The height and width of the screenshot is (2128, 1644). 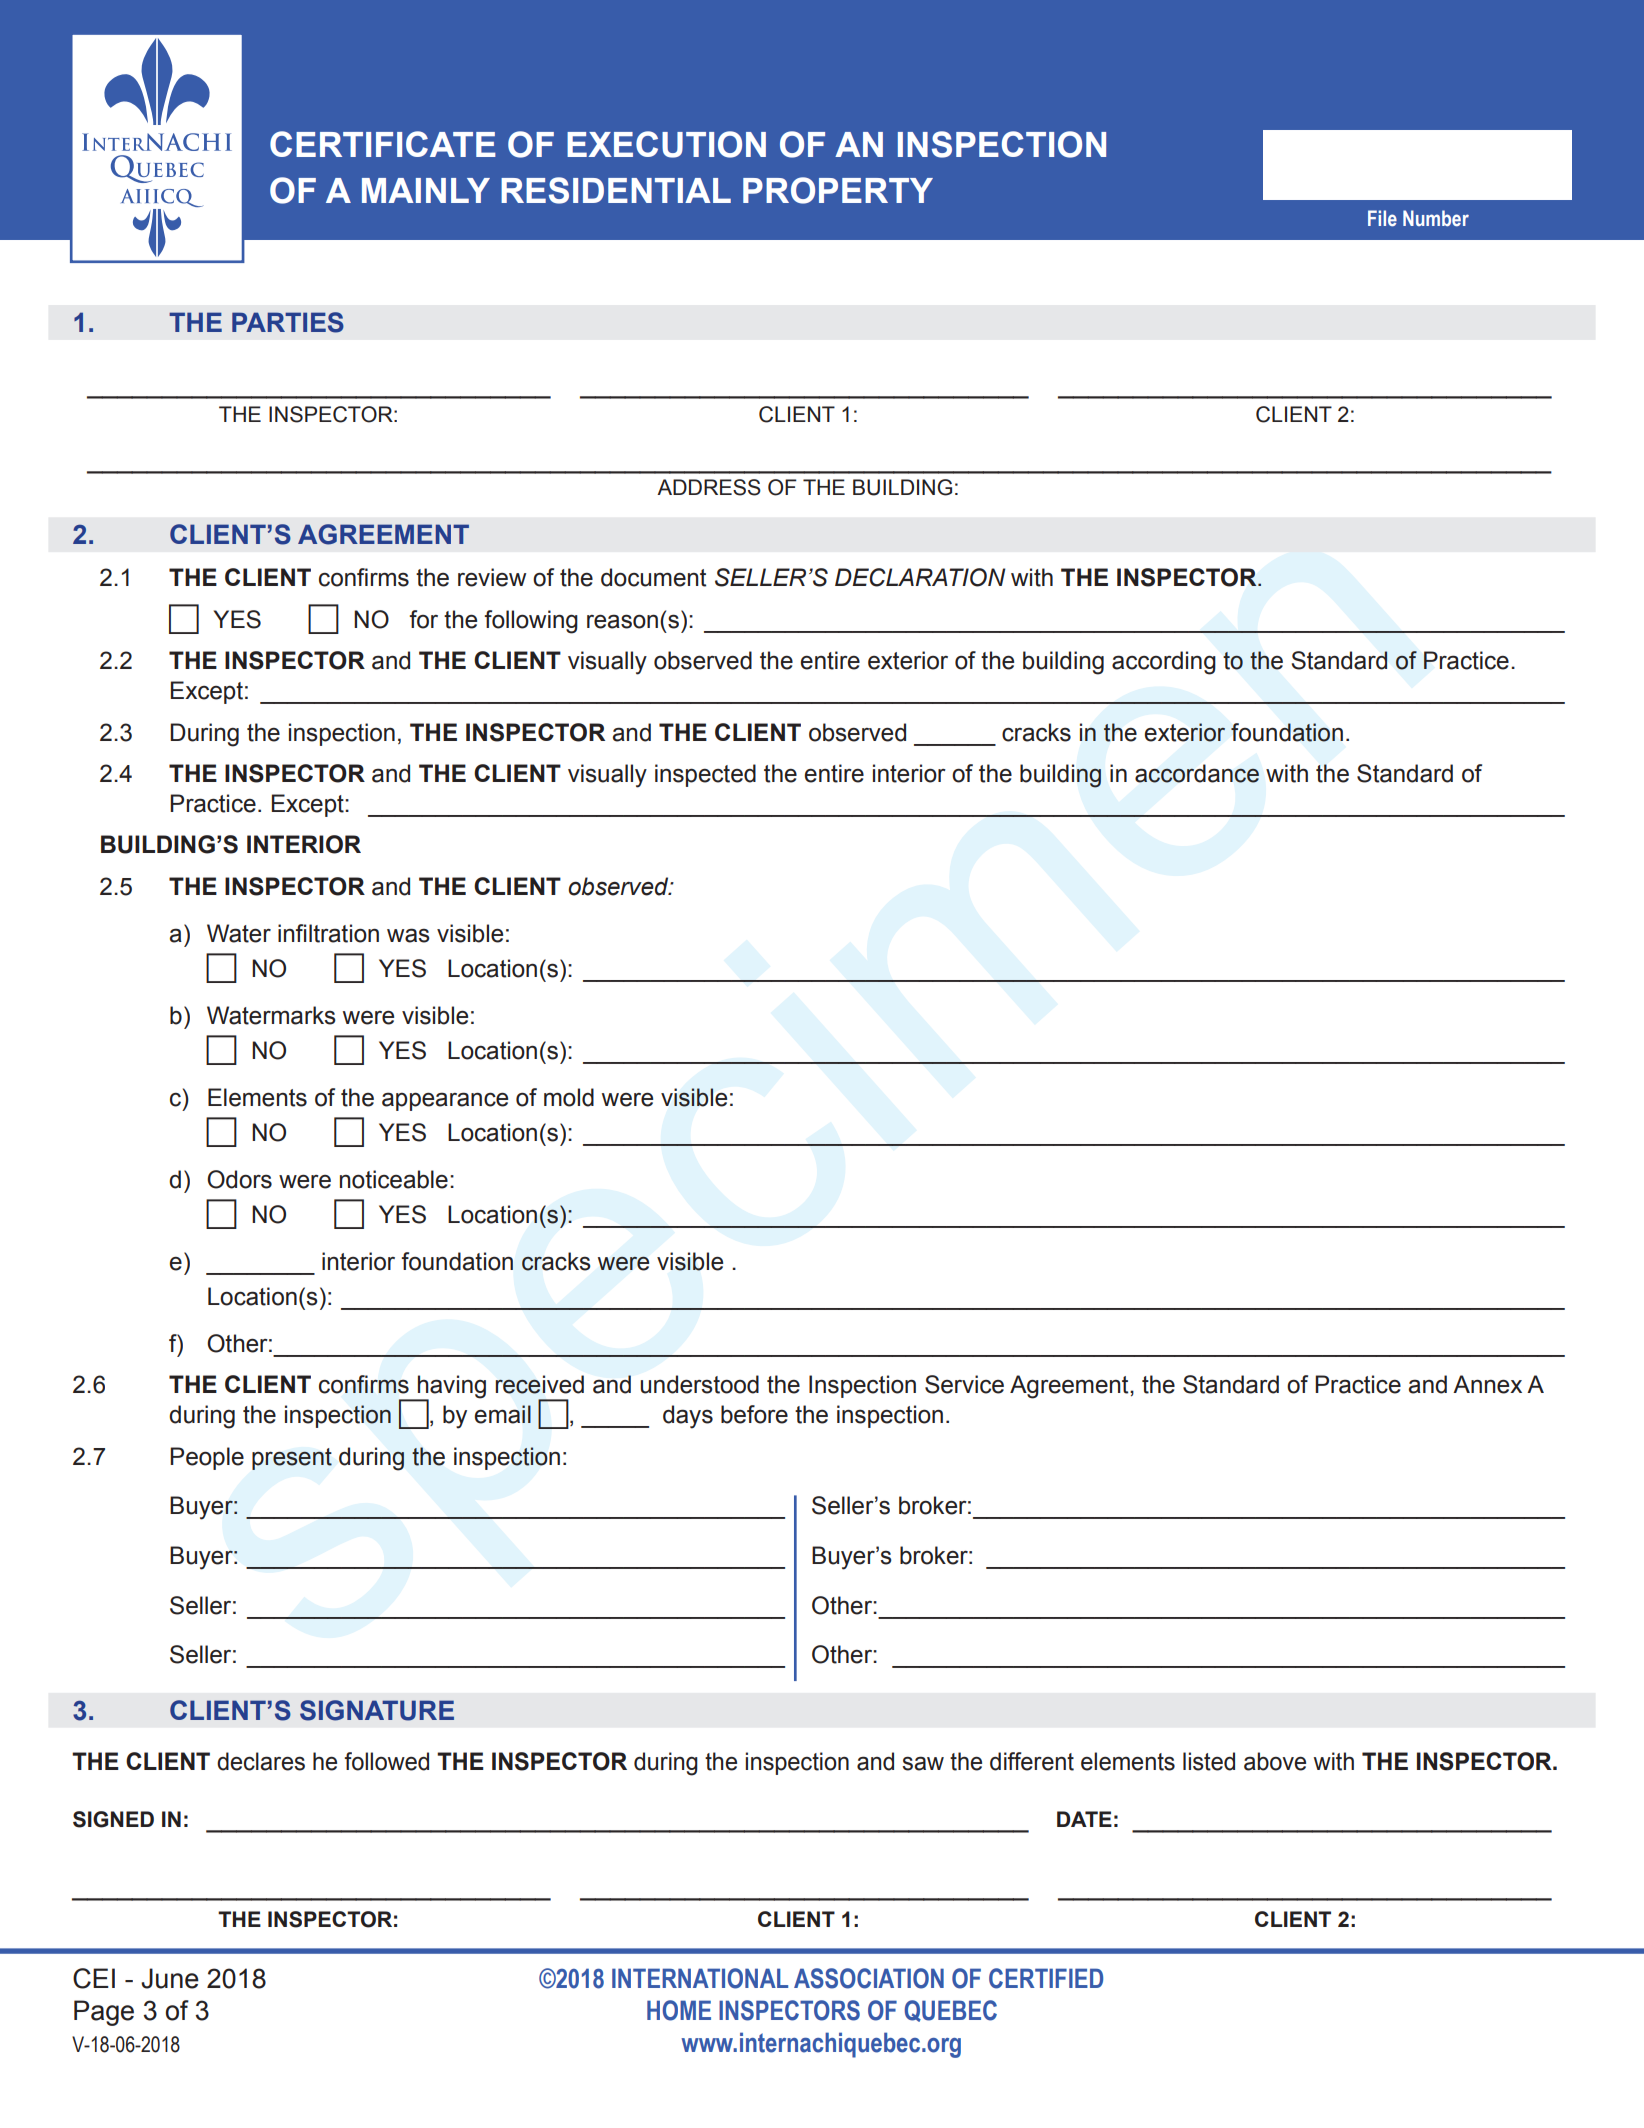 What do you see at coordinates (1275, 1761) in the screenshot?
I see `above` at bounding box center [1275, 1761].
